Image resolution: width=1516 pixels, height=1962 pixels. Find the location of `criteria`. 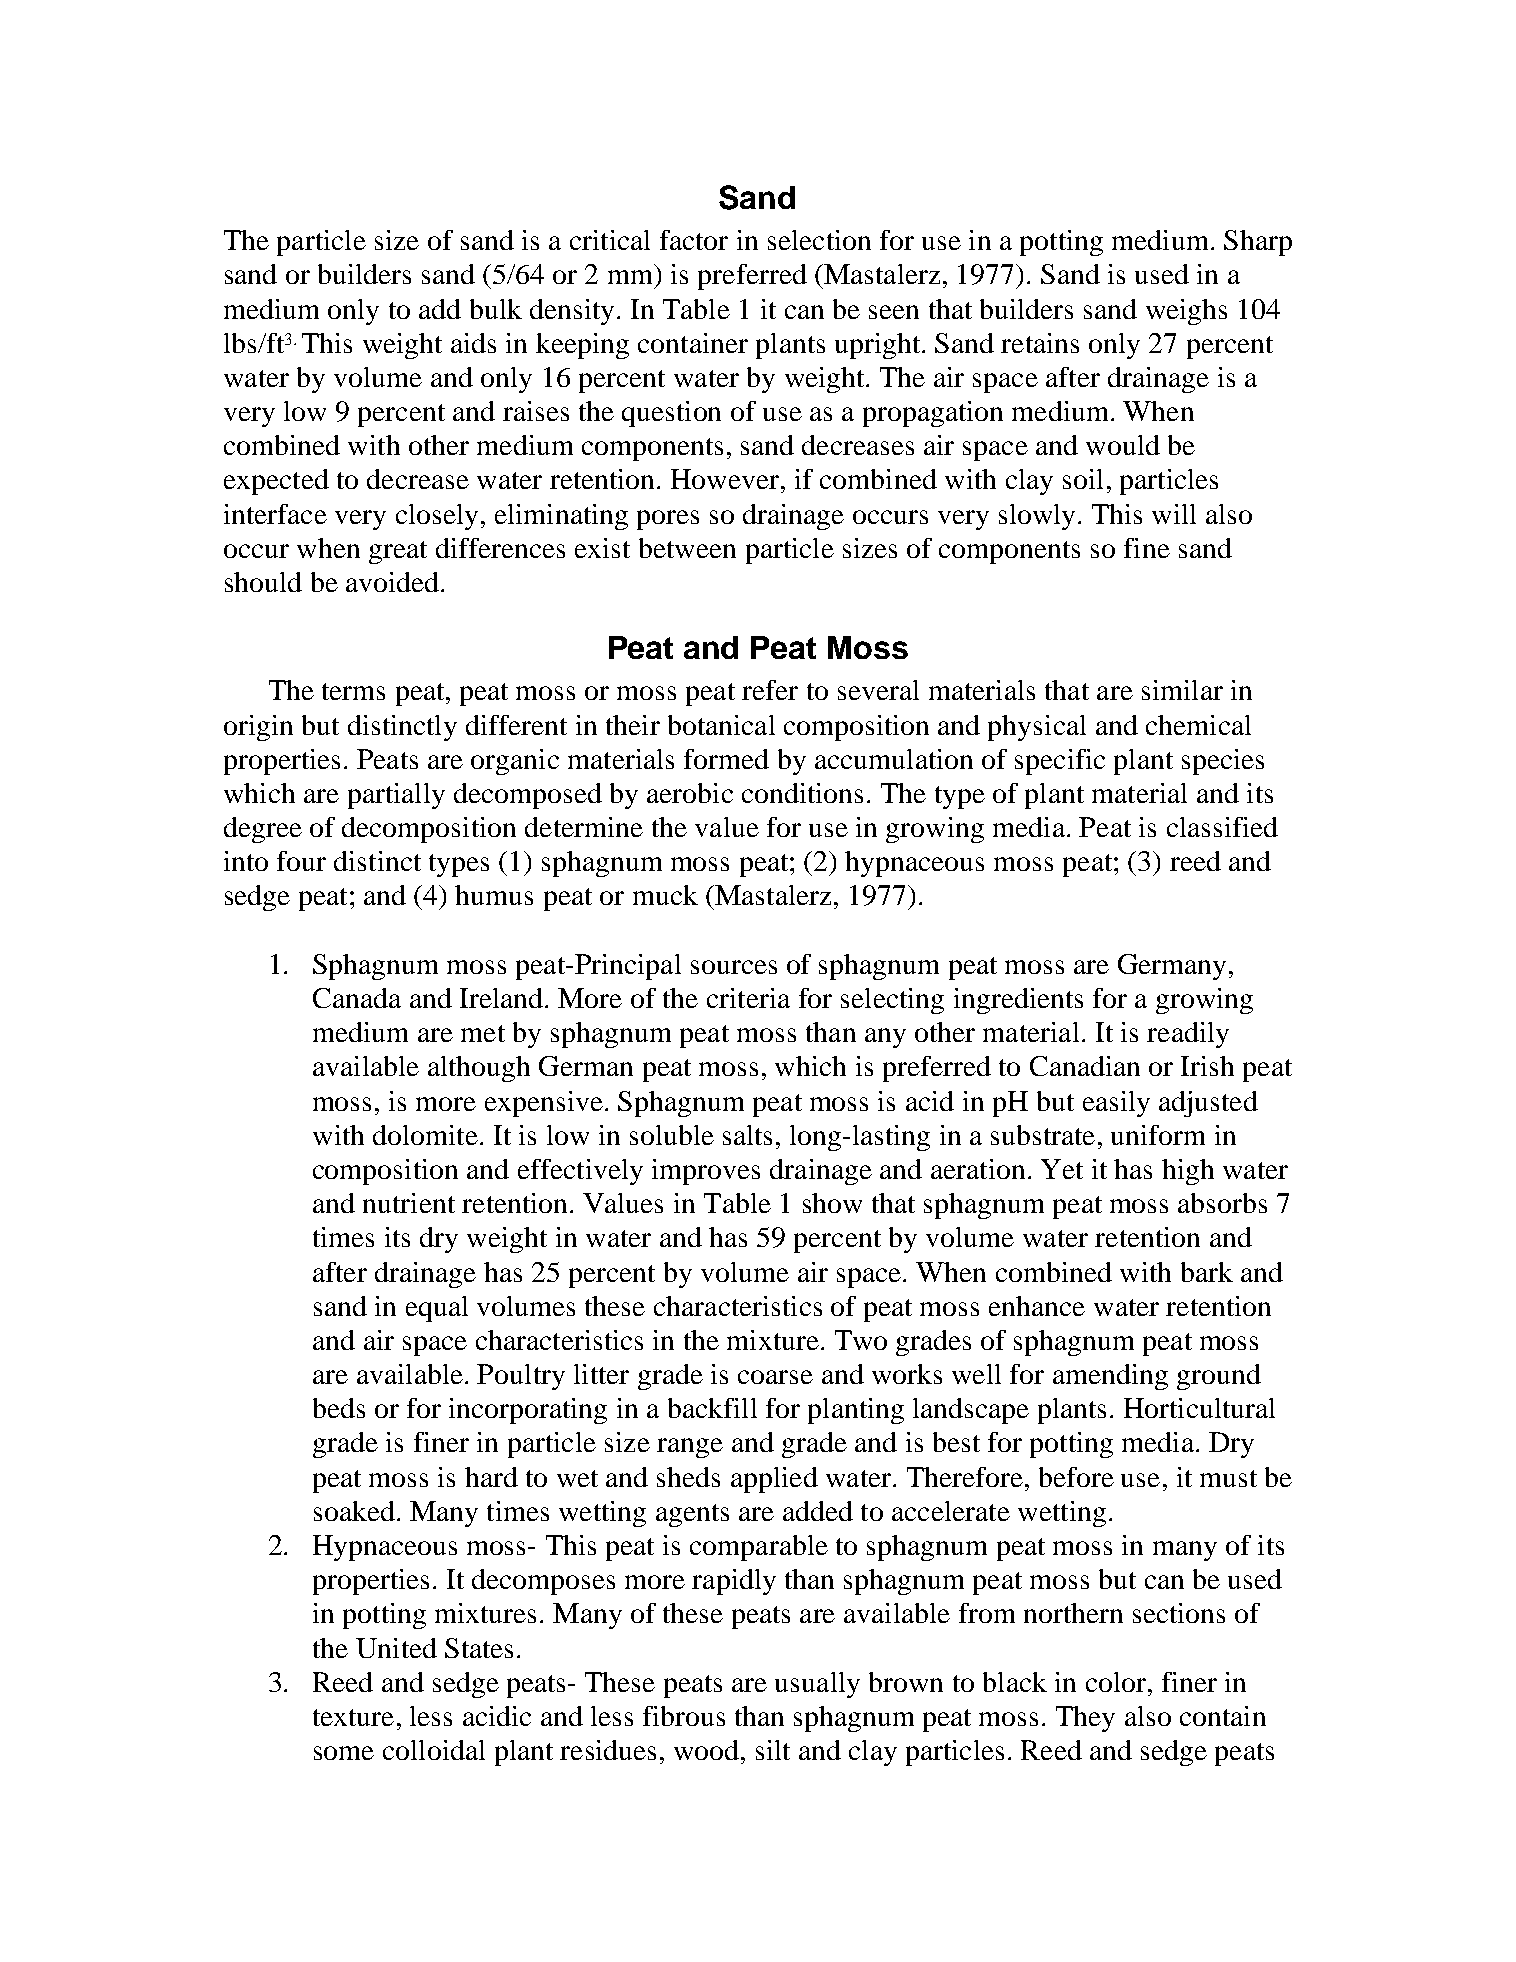

criteria is located at coordinates (748, 998).
